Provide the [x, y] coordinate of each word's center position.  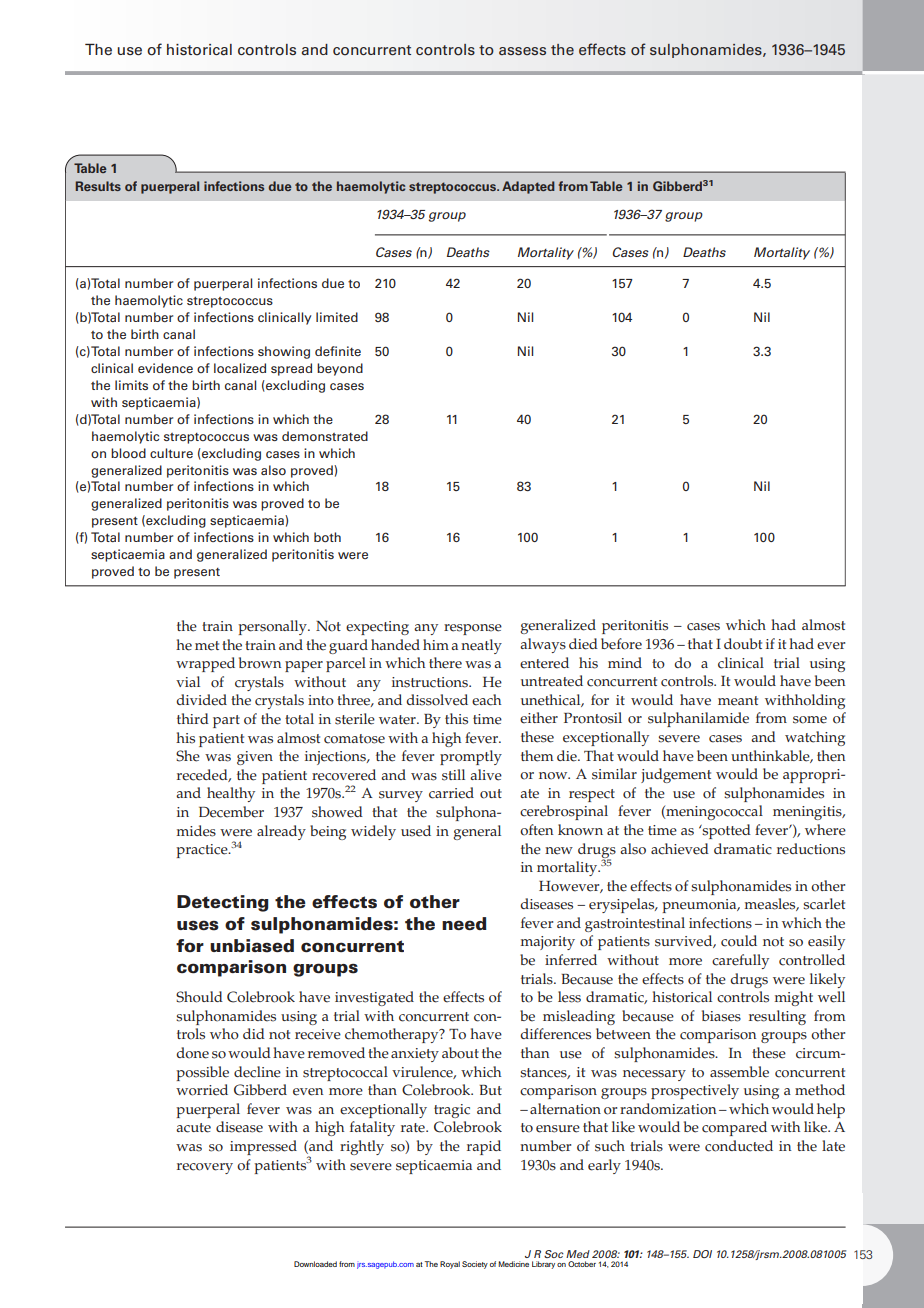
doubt [743, 644]
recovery [205, 1168]
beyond [340, 369]
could [739, 941]
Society [475, 1265]
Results [98, 186]
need [464, 923]
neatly [481, 646]
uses [198, 925]
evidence [165, 368]
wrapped [205, 664]
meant [738, 701]
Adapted [528, 187]
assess [522, 51]
